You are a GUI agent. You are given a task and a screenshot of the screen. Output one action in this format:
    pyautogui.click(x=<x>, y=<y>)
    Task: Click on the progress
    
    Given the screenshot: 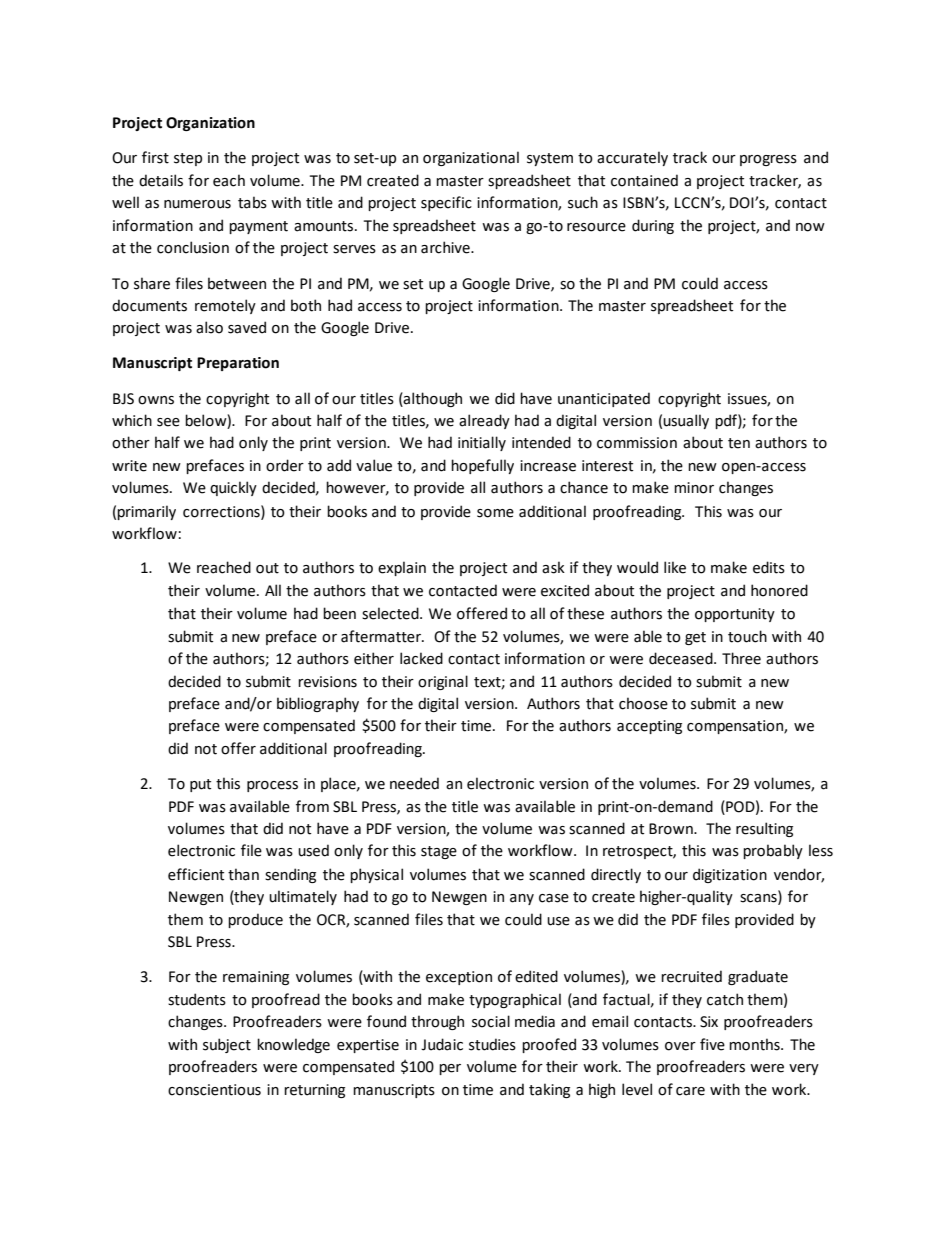 What is the action you would take?
    pyautogui.click(x=768, y=160)
